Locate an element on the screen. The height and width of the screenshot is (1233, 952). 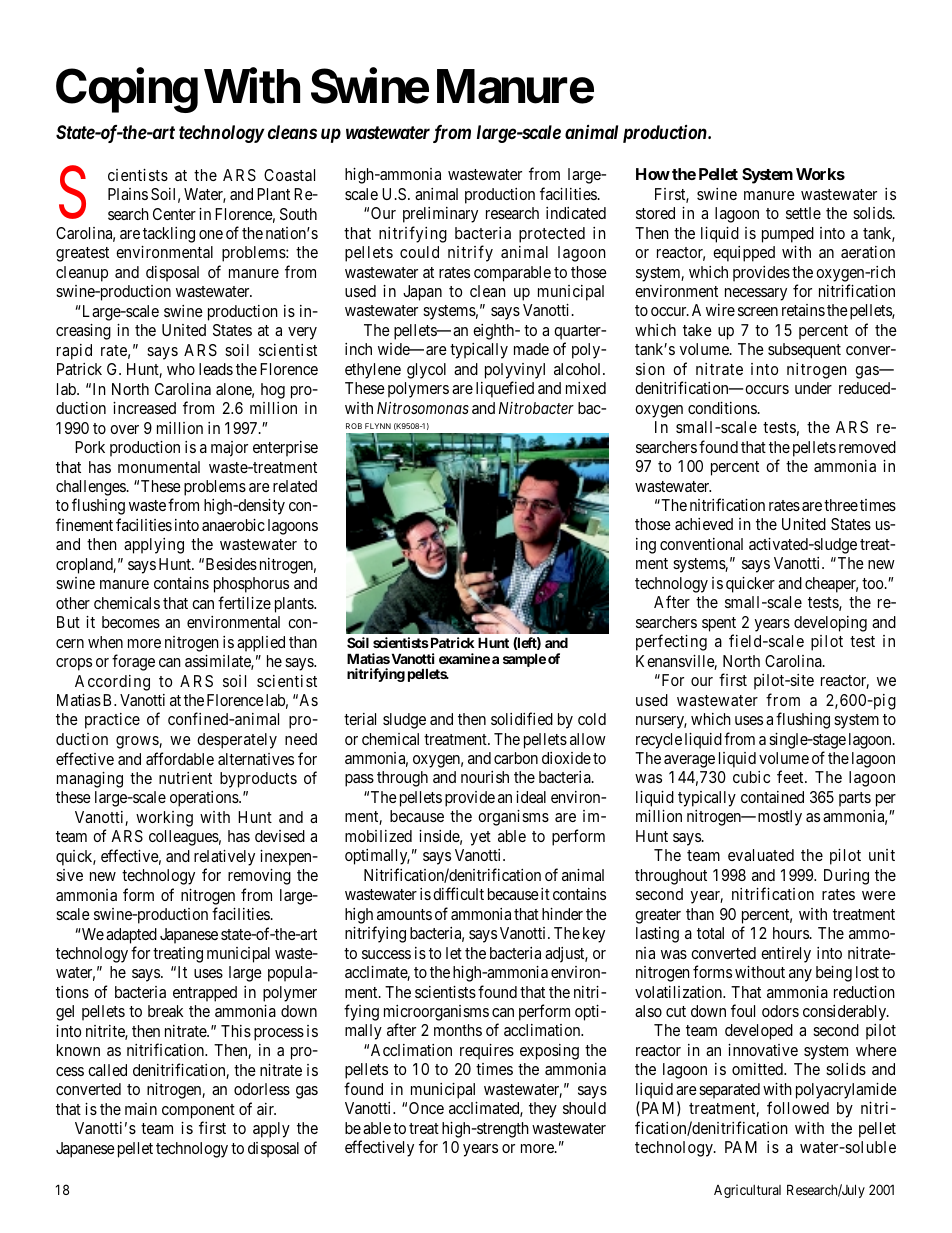
Once is located at coordinates (426, 1108).
